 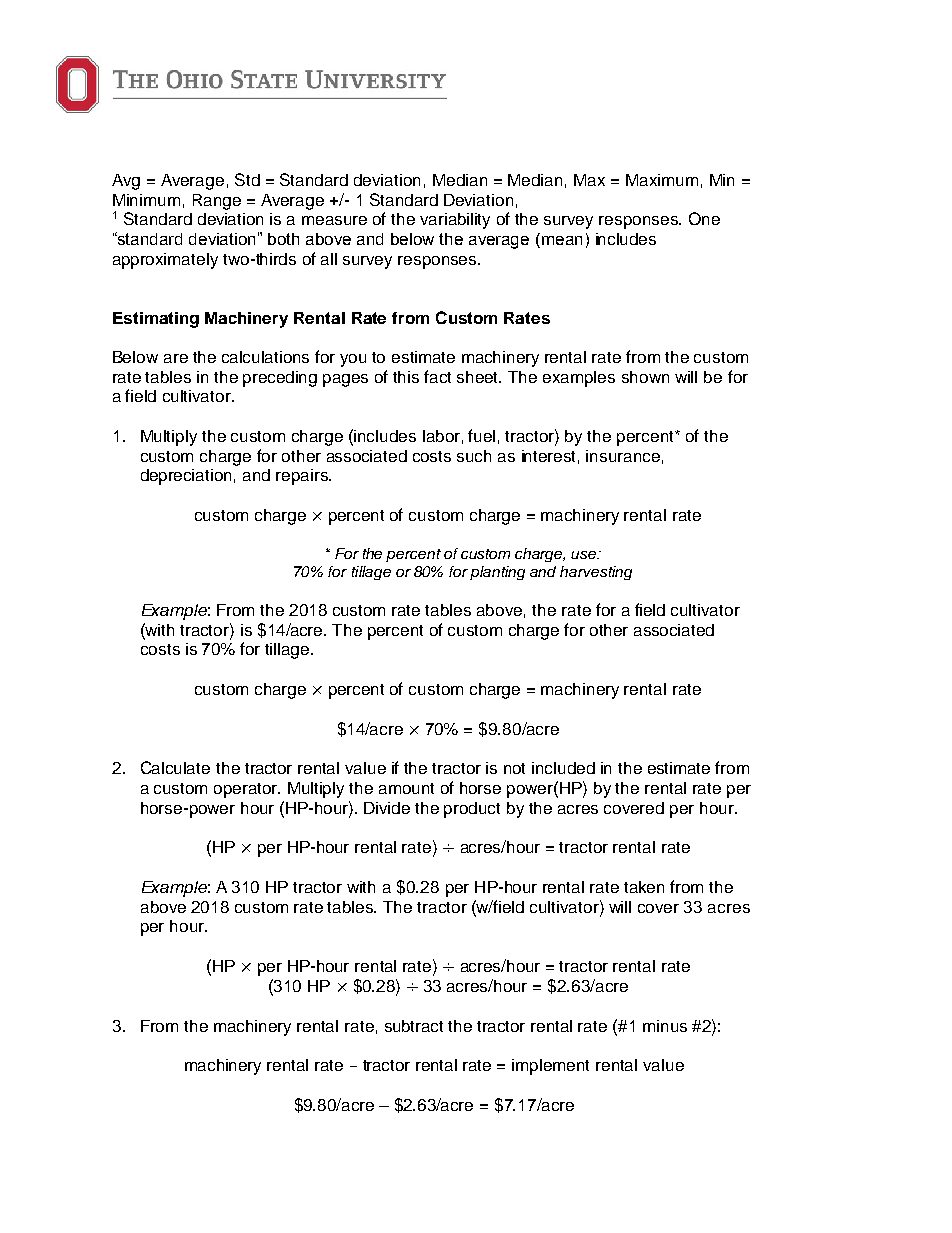 I want to click on implement, so click(x=550, y=1067).
